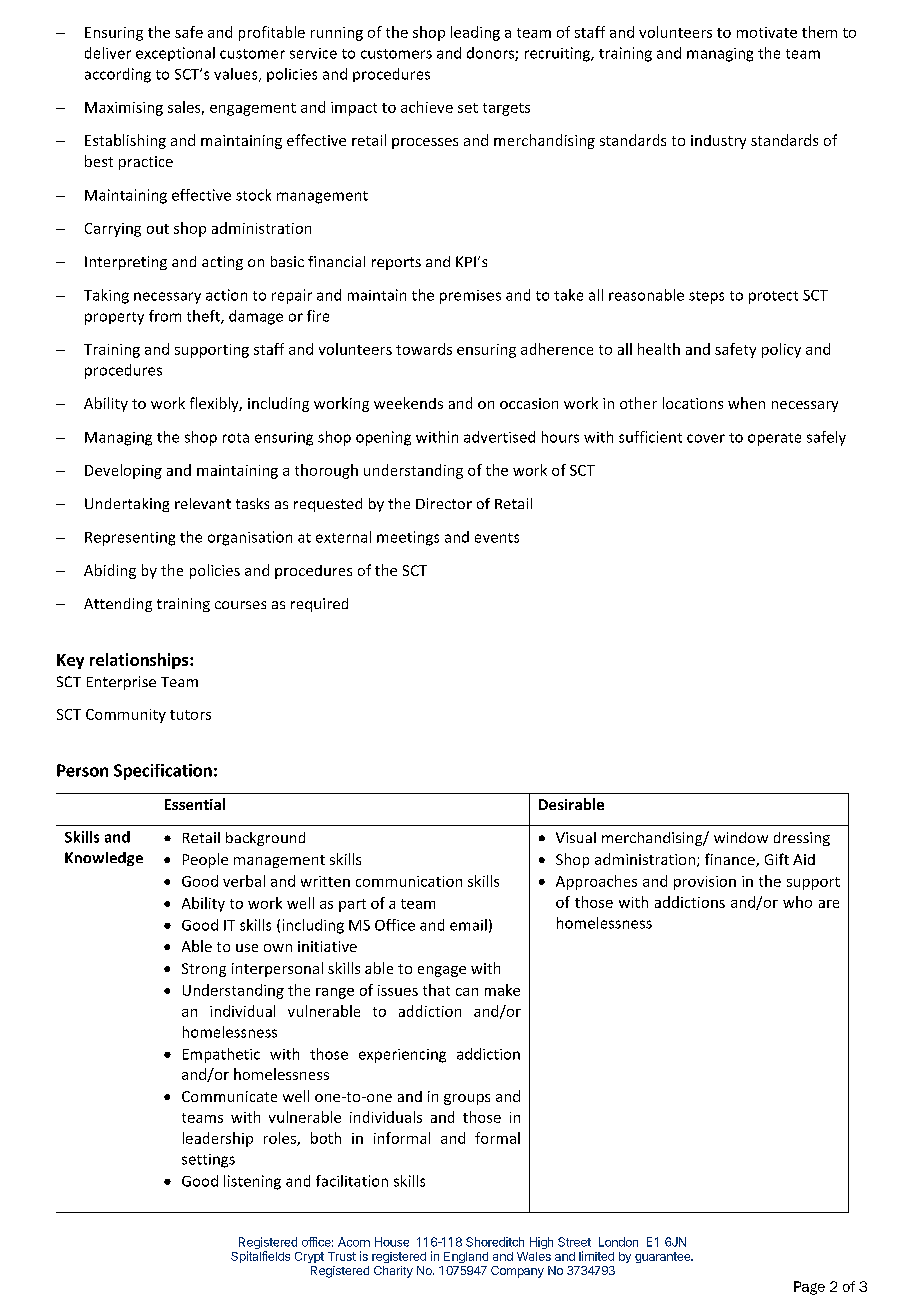 The image size is (924, 1309). I want to click on window, so click(741, 837).
